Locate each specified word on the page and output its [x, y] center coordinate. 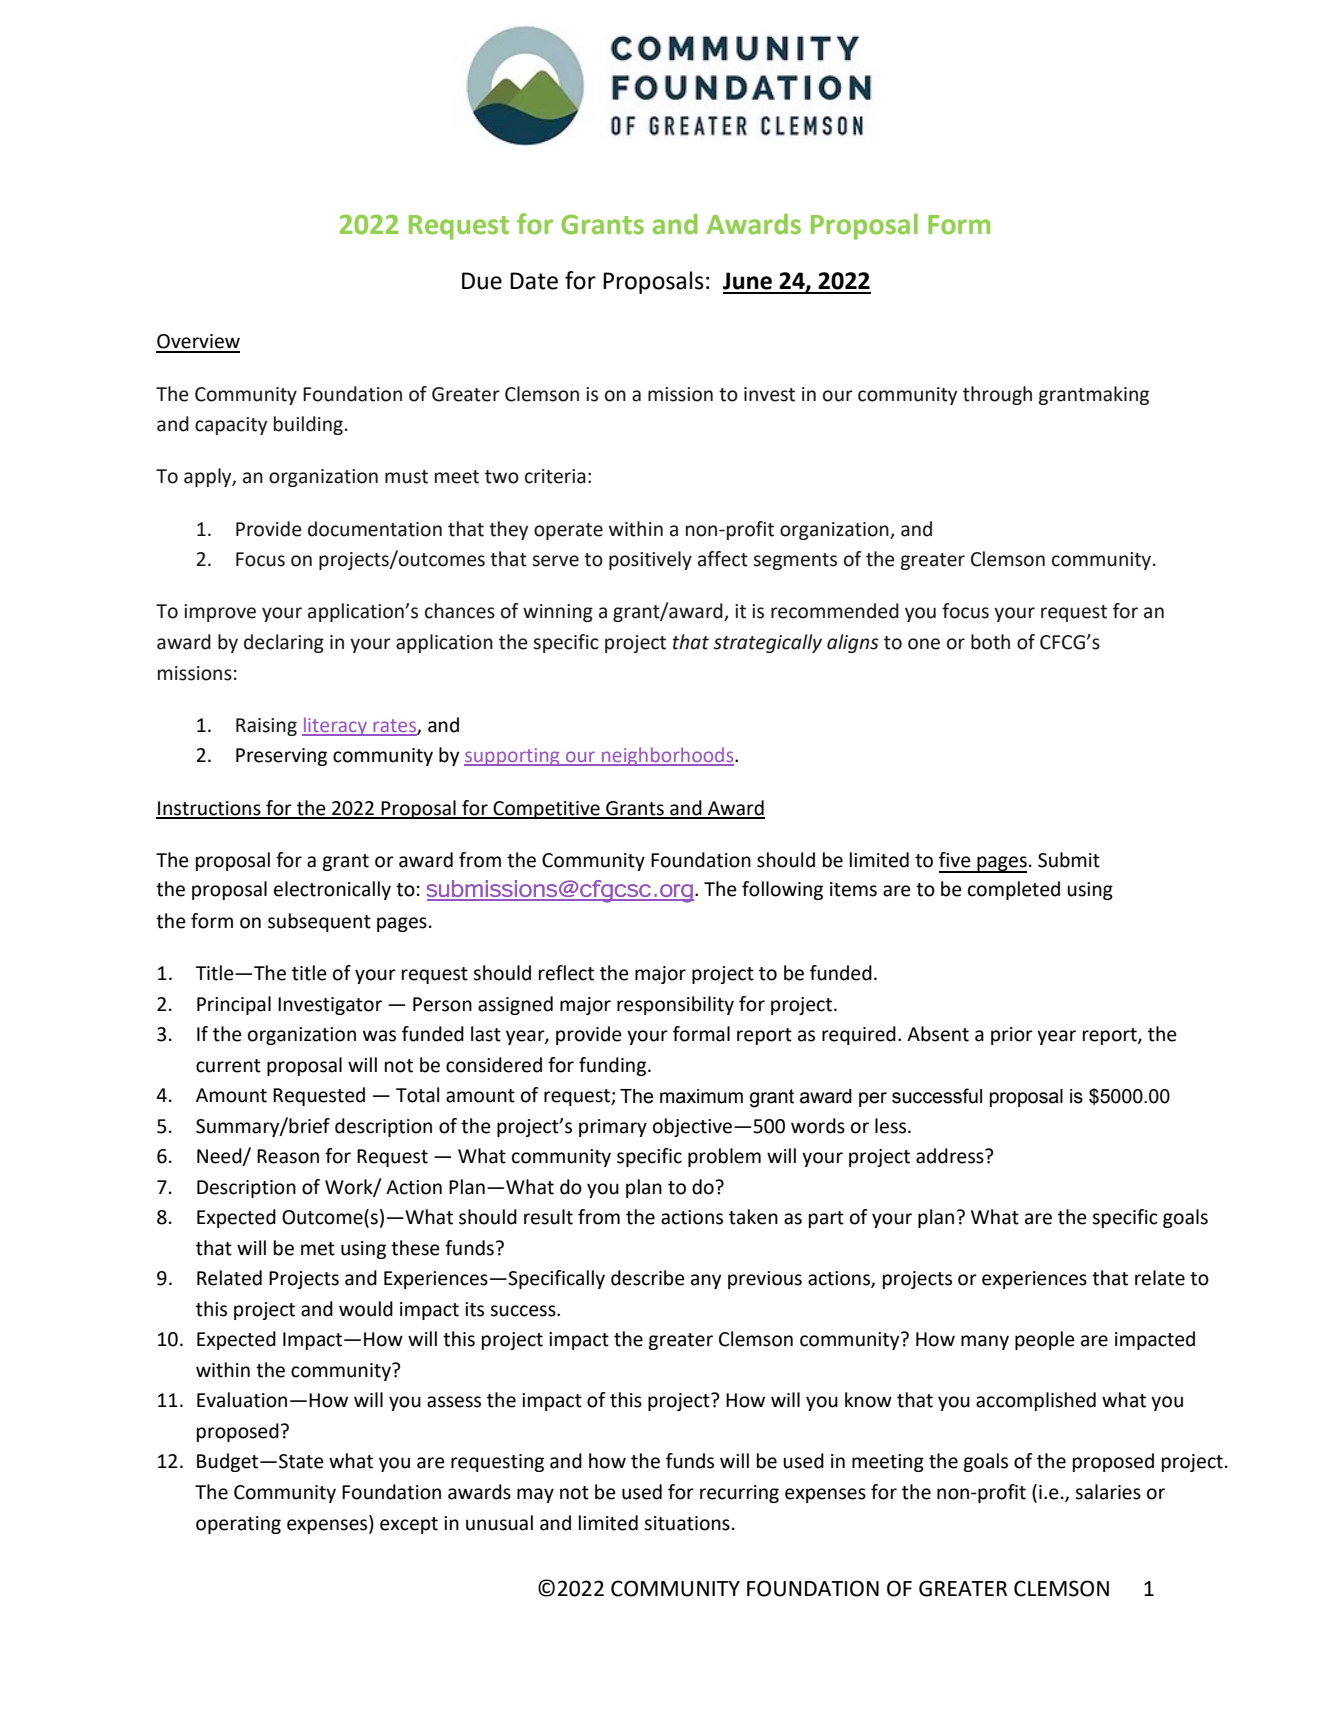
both [990, 642]
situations [687, 1523]
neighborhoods [668, 756]
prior [1012, 1036]
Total [417, 1095]
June [747, 281]
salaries [1108, 1492]
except [409, 1525]
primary [613, 1128]
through [997, 395]
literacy [336, 726]
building [308, 425]
